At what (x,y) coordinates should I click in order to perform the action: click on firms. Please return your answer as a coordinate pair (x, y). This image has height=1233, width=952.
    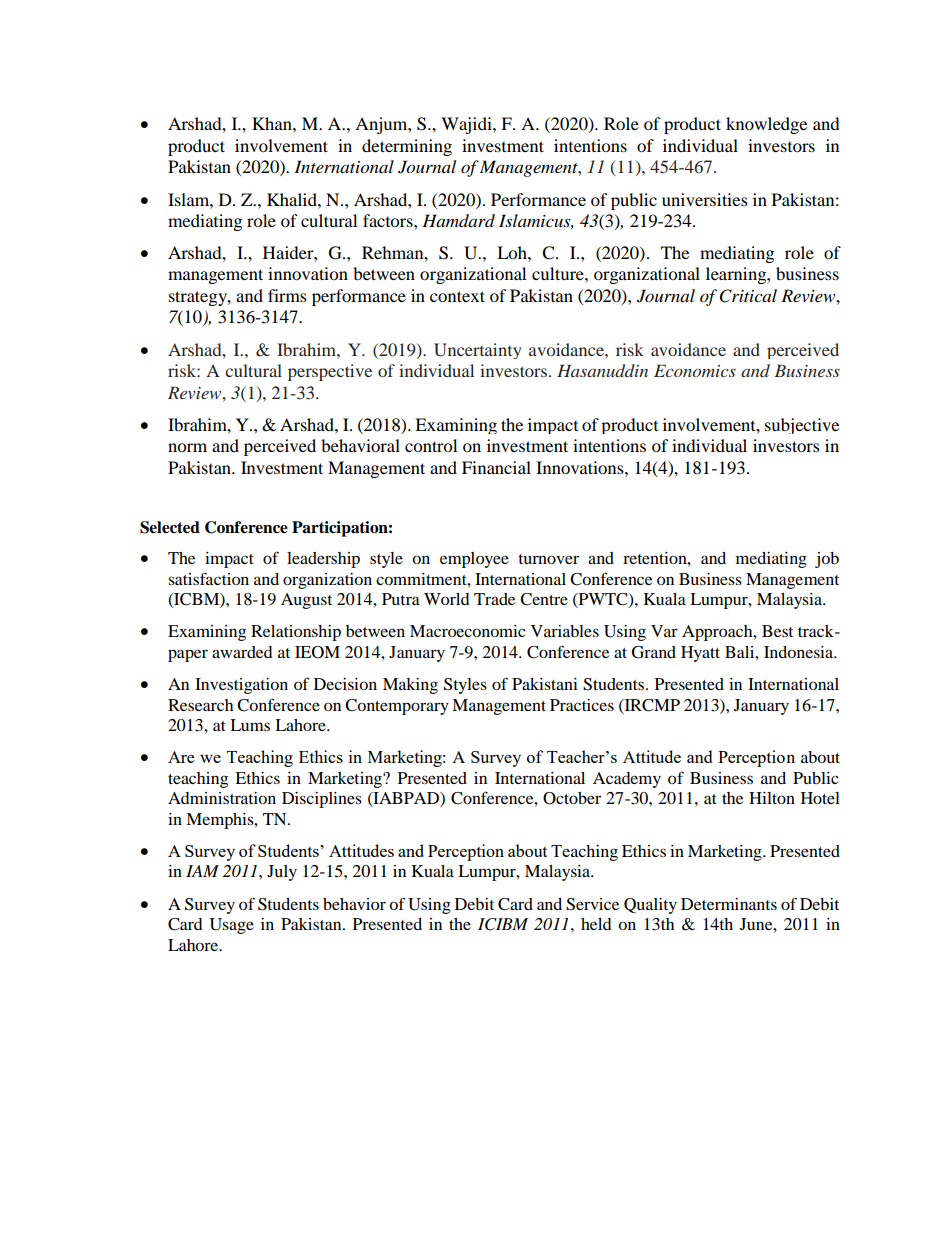
    Looking at the image, I should click on (287, 295).
